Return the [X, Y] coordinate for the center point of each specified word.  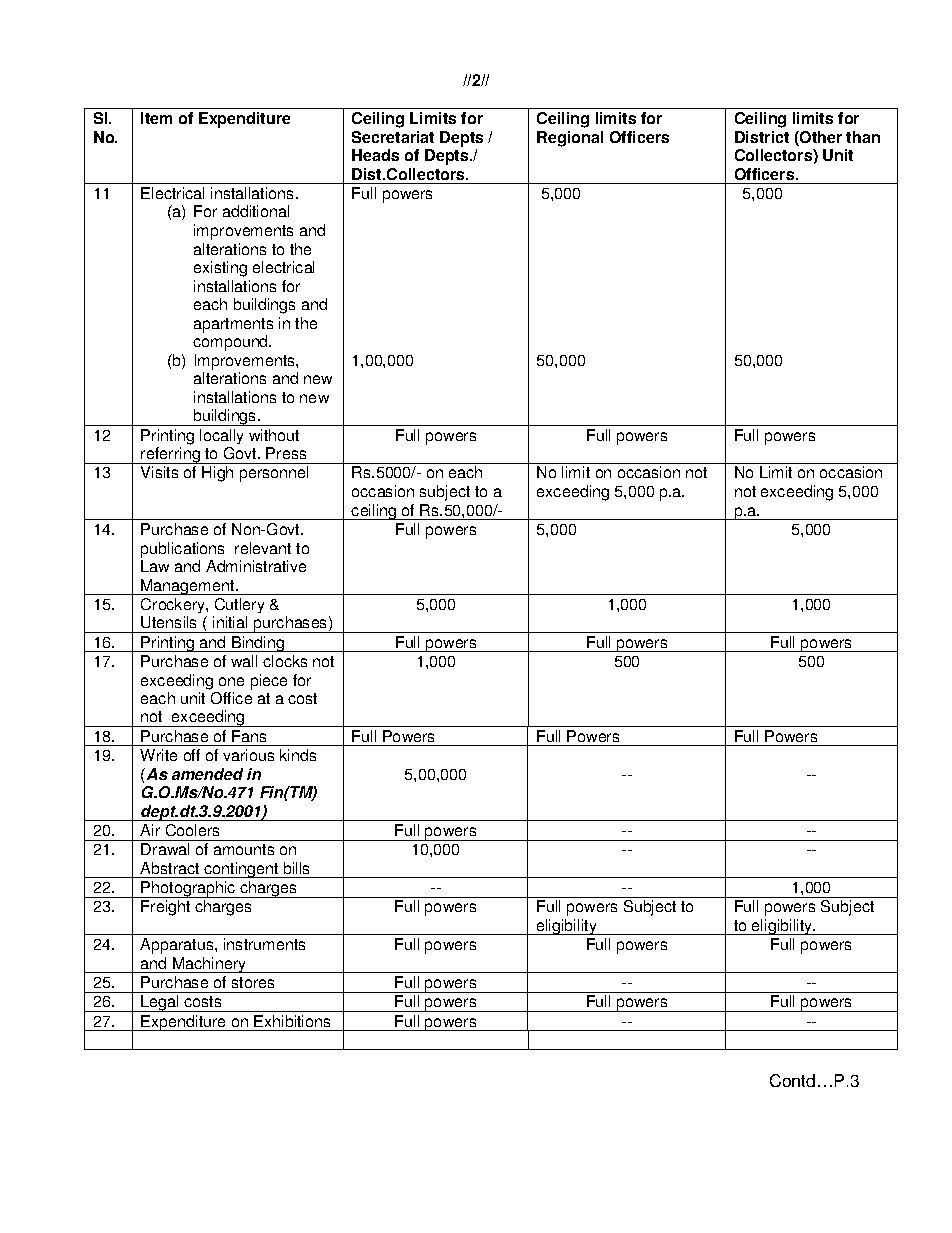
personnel [274, 474]
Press [286, 453]
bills [296, 868]
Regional [570, 139]
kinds [298, 755]
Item [156, 118]
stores [253, 982]
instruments [264, 944]
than [863, 137]
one [231, 681]
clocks [285, 661]
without [274, 435]
